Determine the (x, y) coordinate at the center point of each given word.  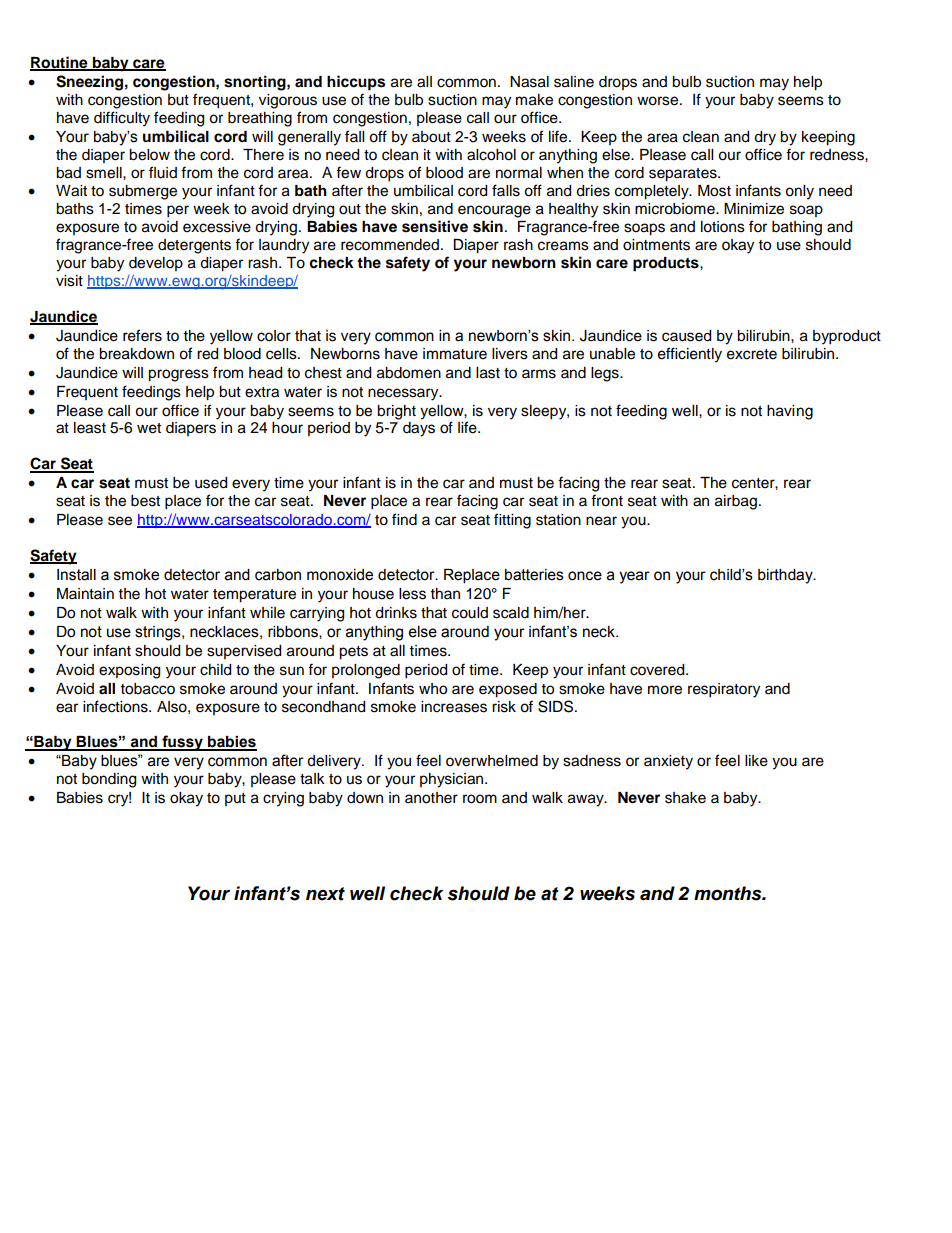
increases (454, 707)
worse (659, 101)
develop (156, 264)
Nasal (529, 82)
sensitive (435, 226)
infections (116, 706)
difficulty (122, 119)
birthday (786, 576)
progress (178, 375)
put (235, 799)
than (445, 593)
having (790, 412)
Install (76, 575)
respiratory (724, 690)
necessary (404, 394)
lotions (723, 227)
